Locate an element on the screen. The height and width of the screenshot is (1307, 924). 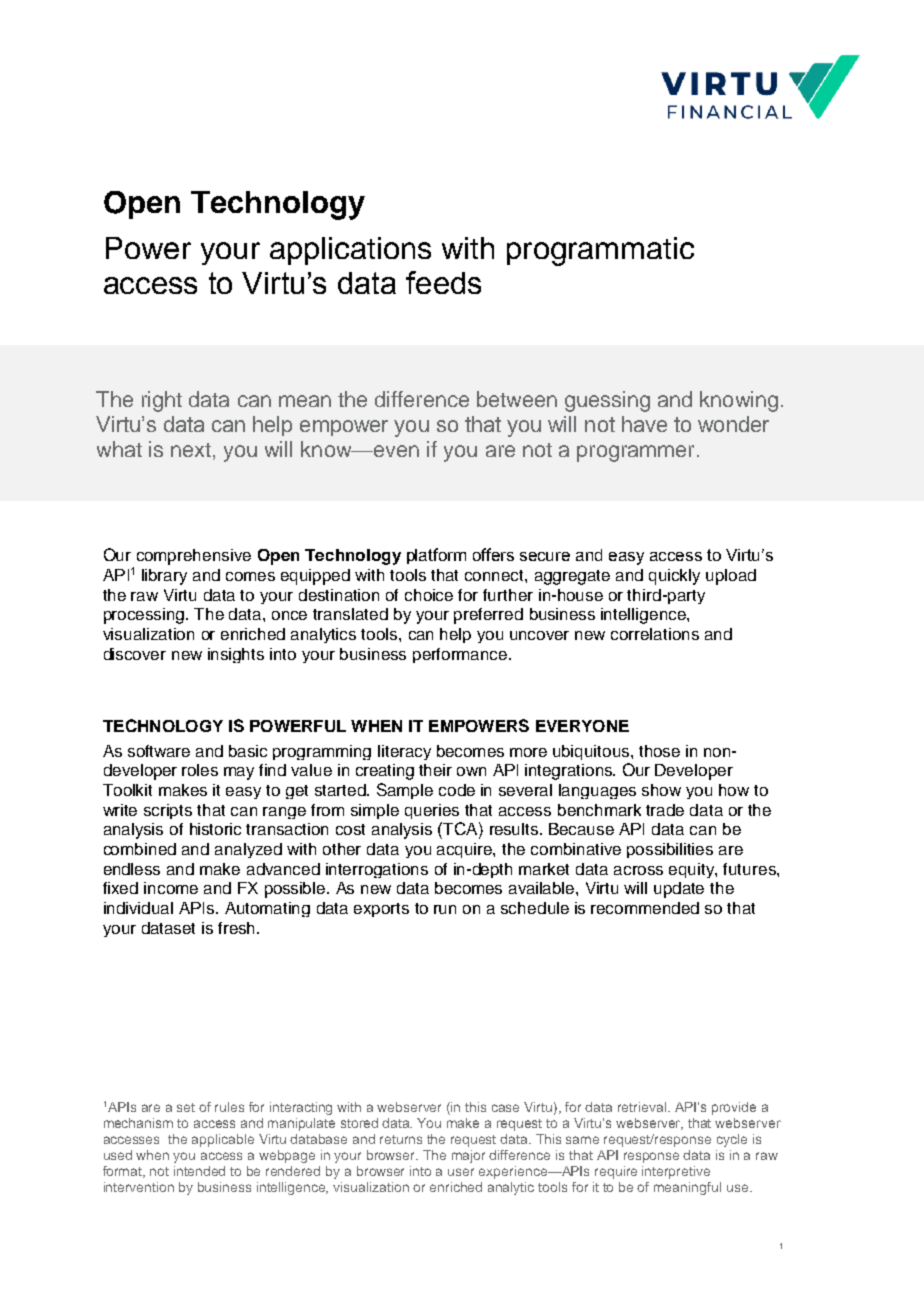
literacy is located at coordinates (404, 752).
